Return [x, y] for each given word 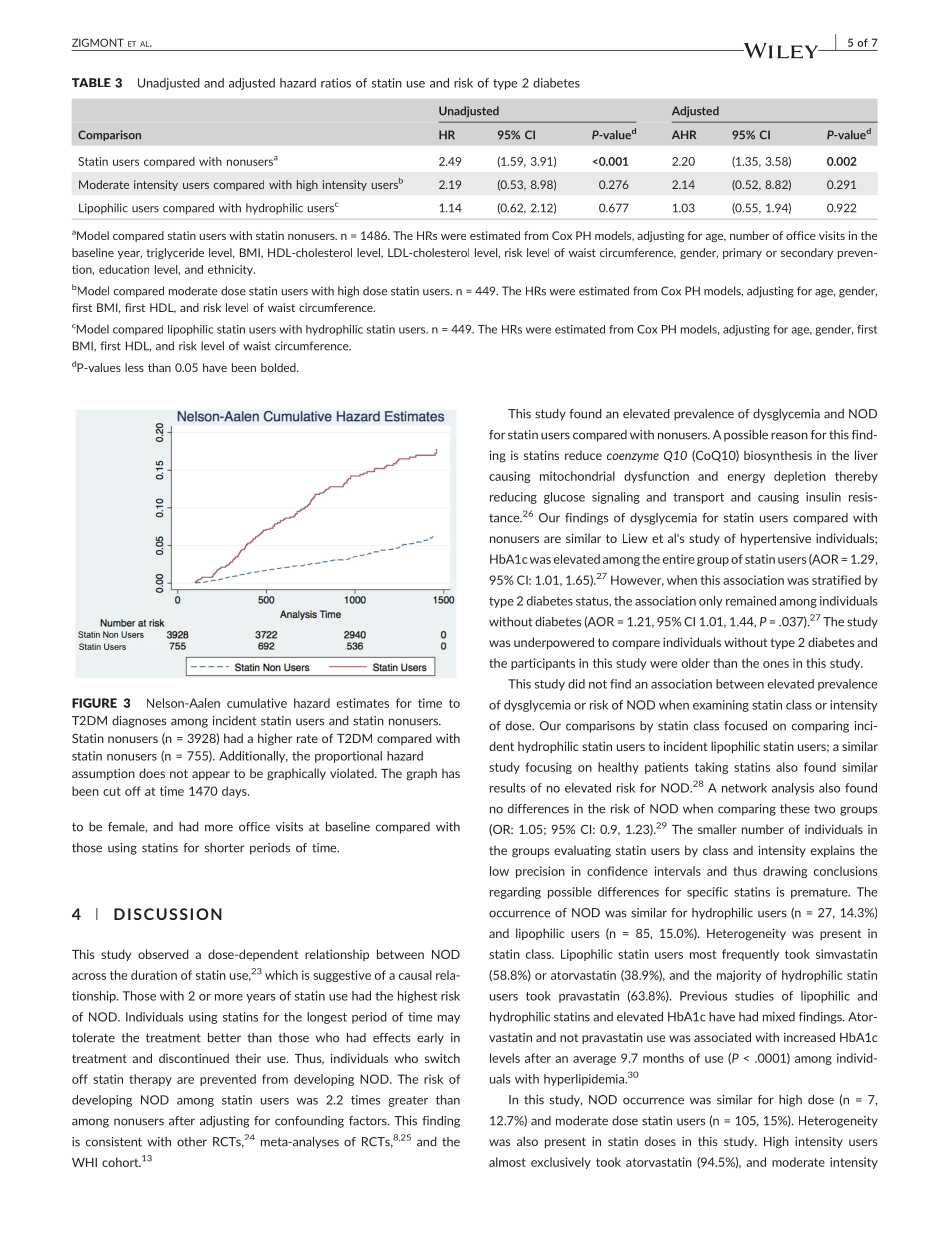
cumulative [257, 703]
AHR [684, 134]
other [192, 1142]
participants [543, 664]
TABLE [91, 82]
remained [751, 601]
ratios [336, 83]
